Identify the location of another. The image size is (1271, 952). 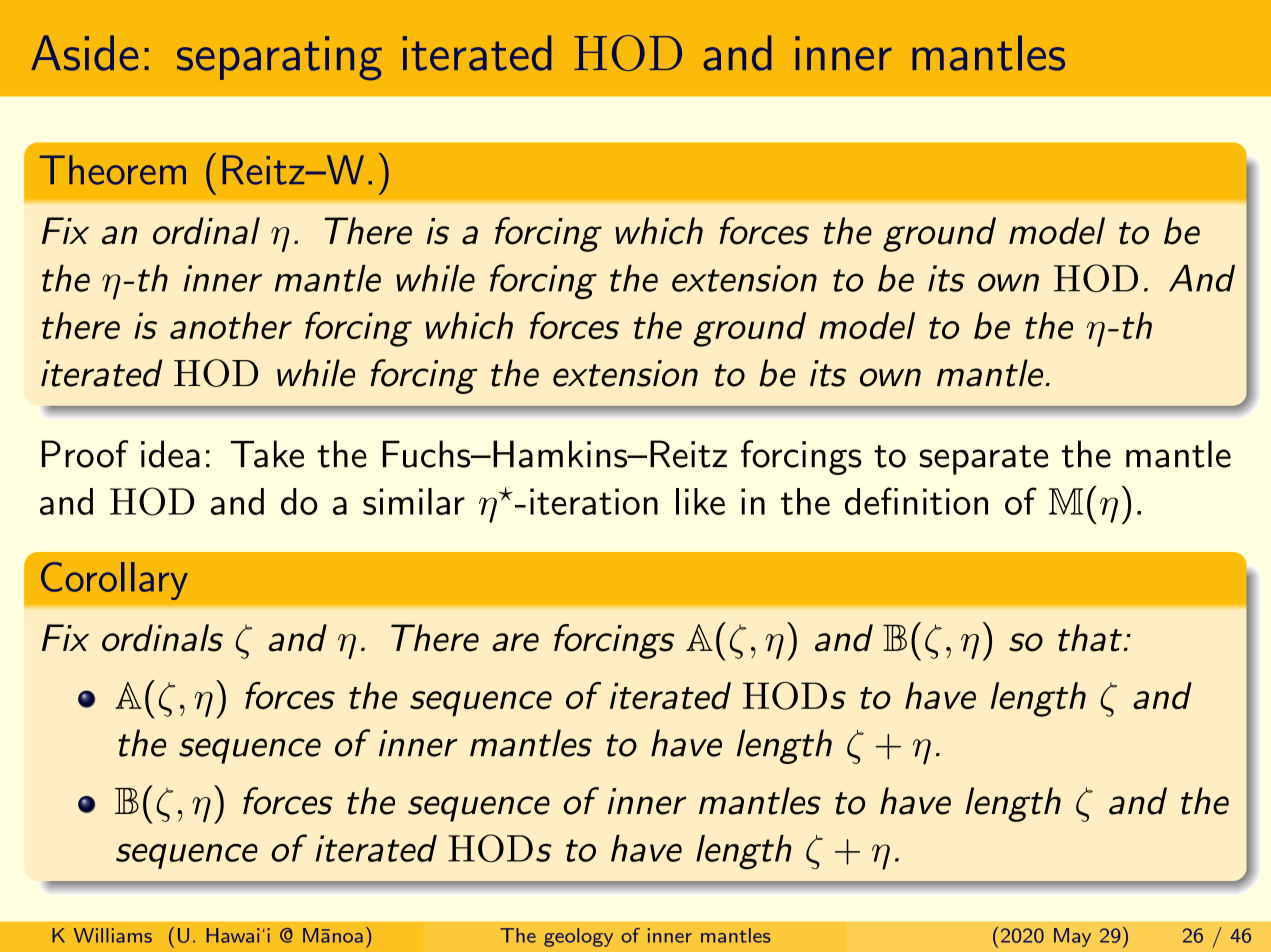
(231, 325).
